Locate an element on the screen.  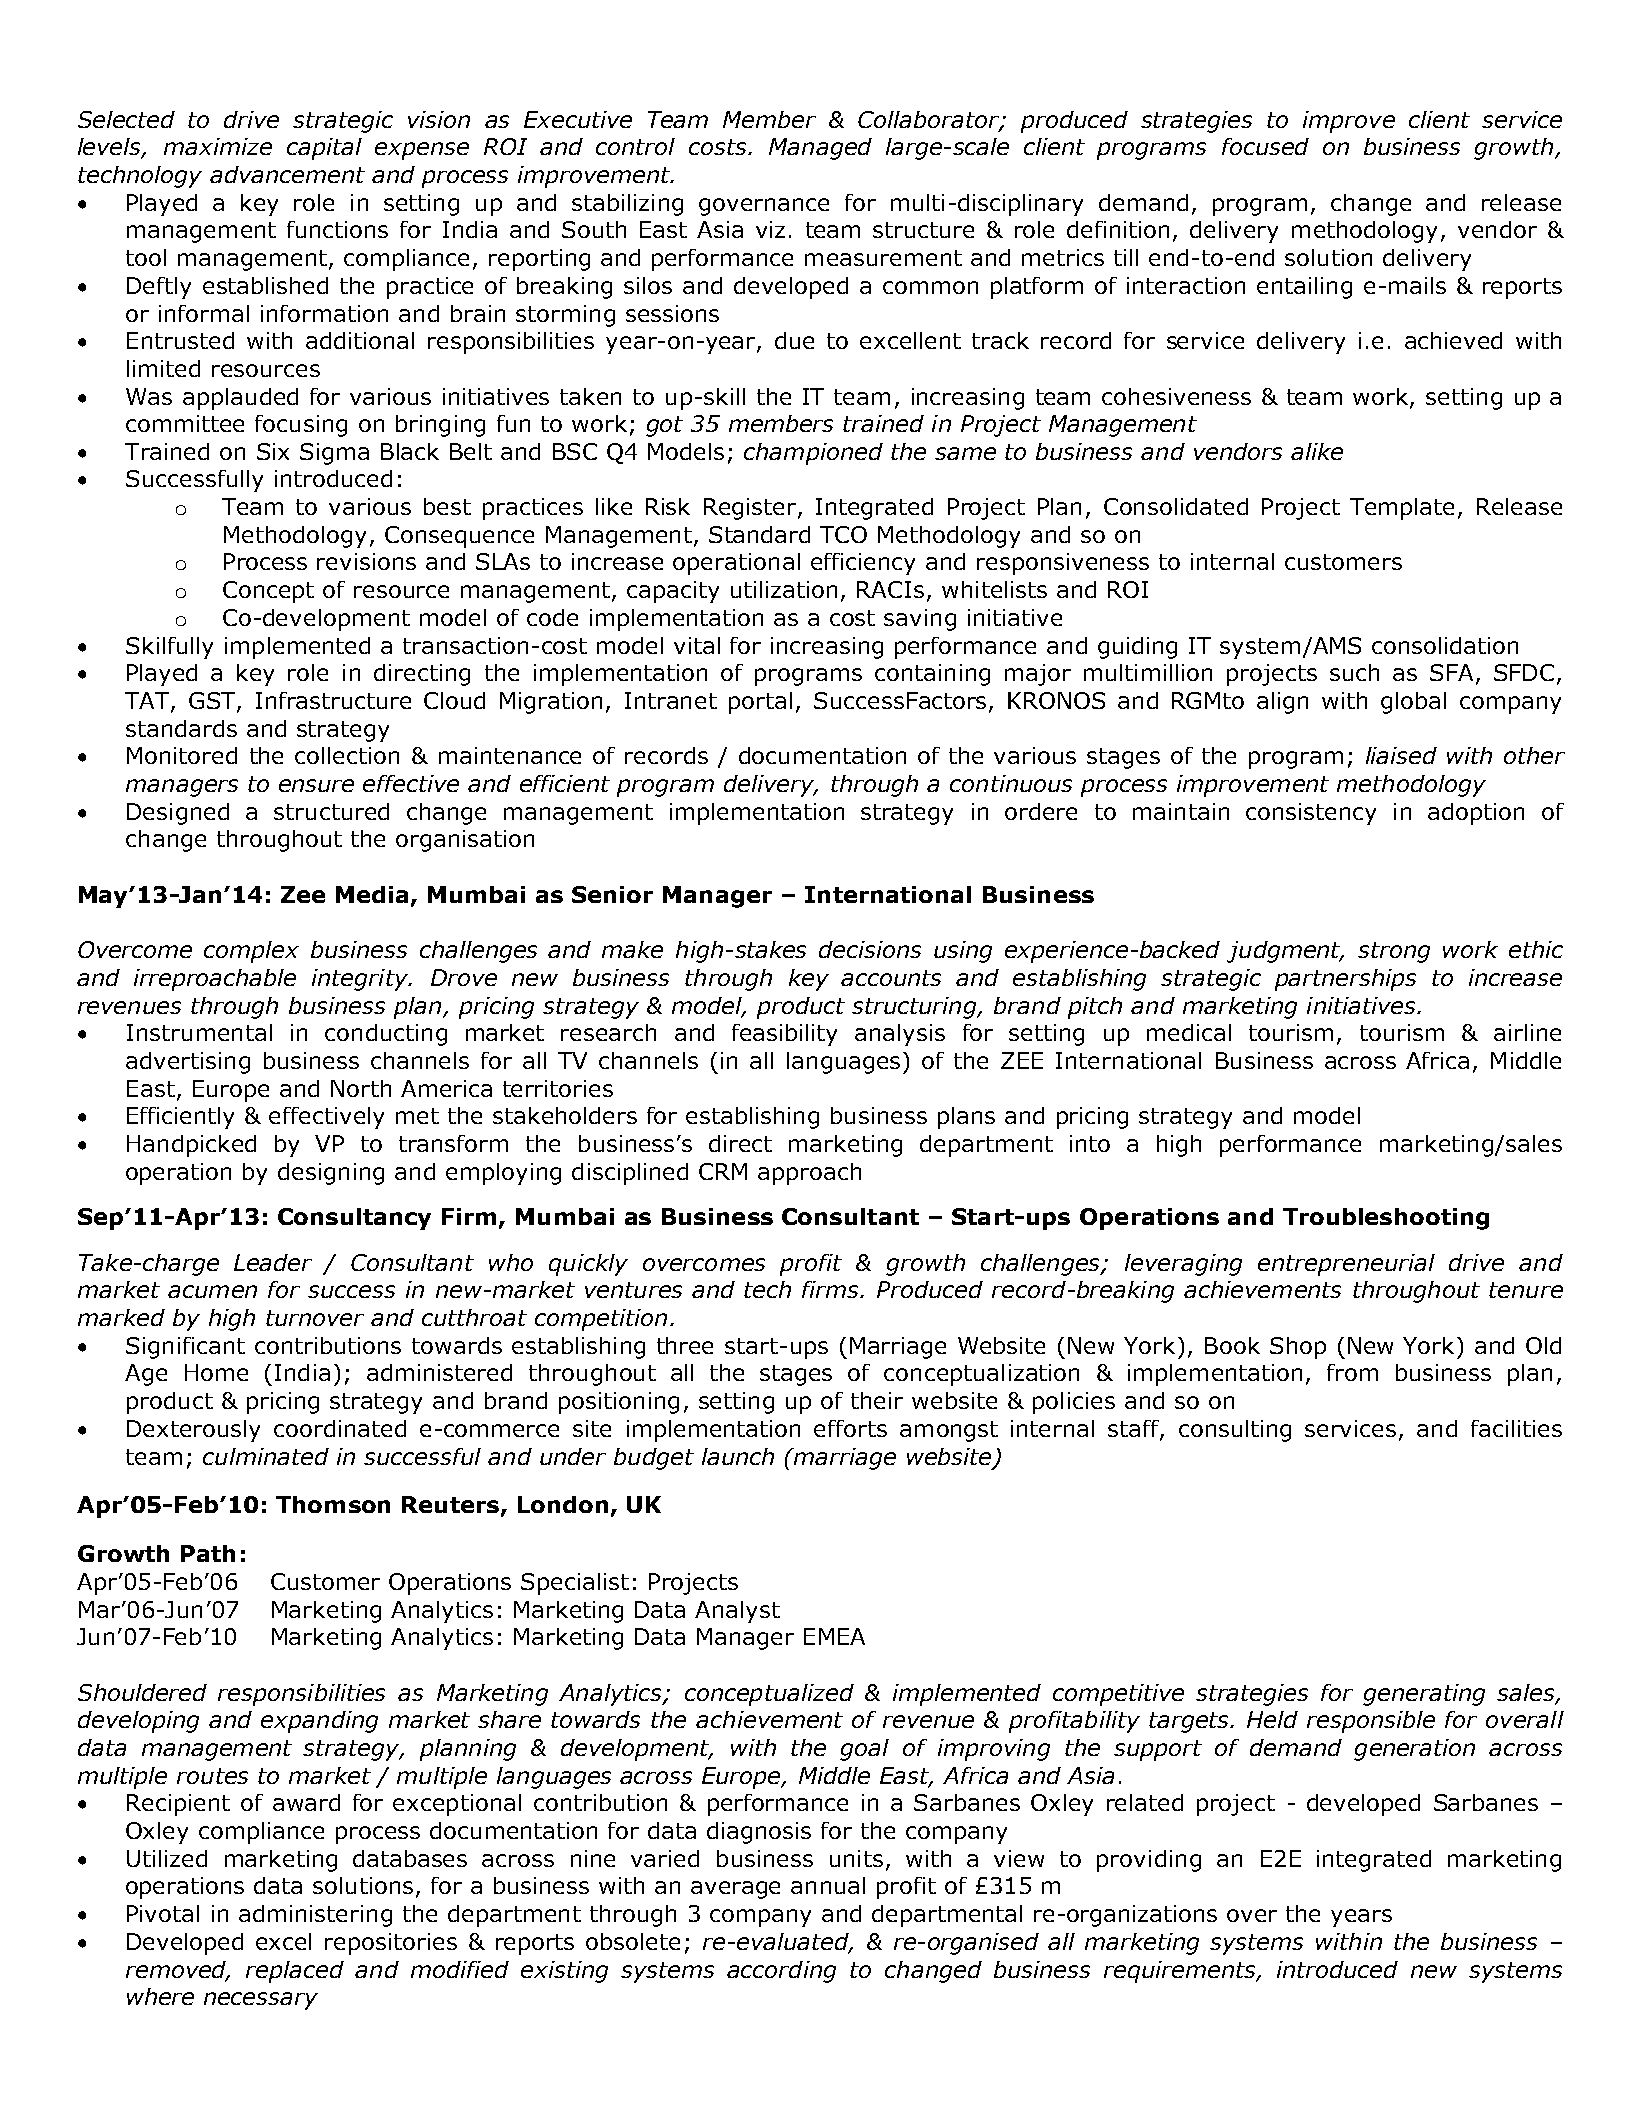
North is located at coordinates (361, 1088).
